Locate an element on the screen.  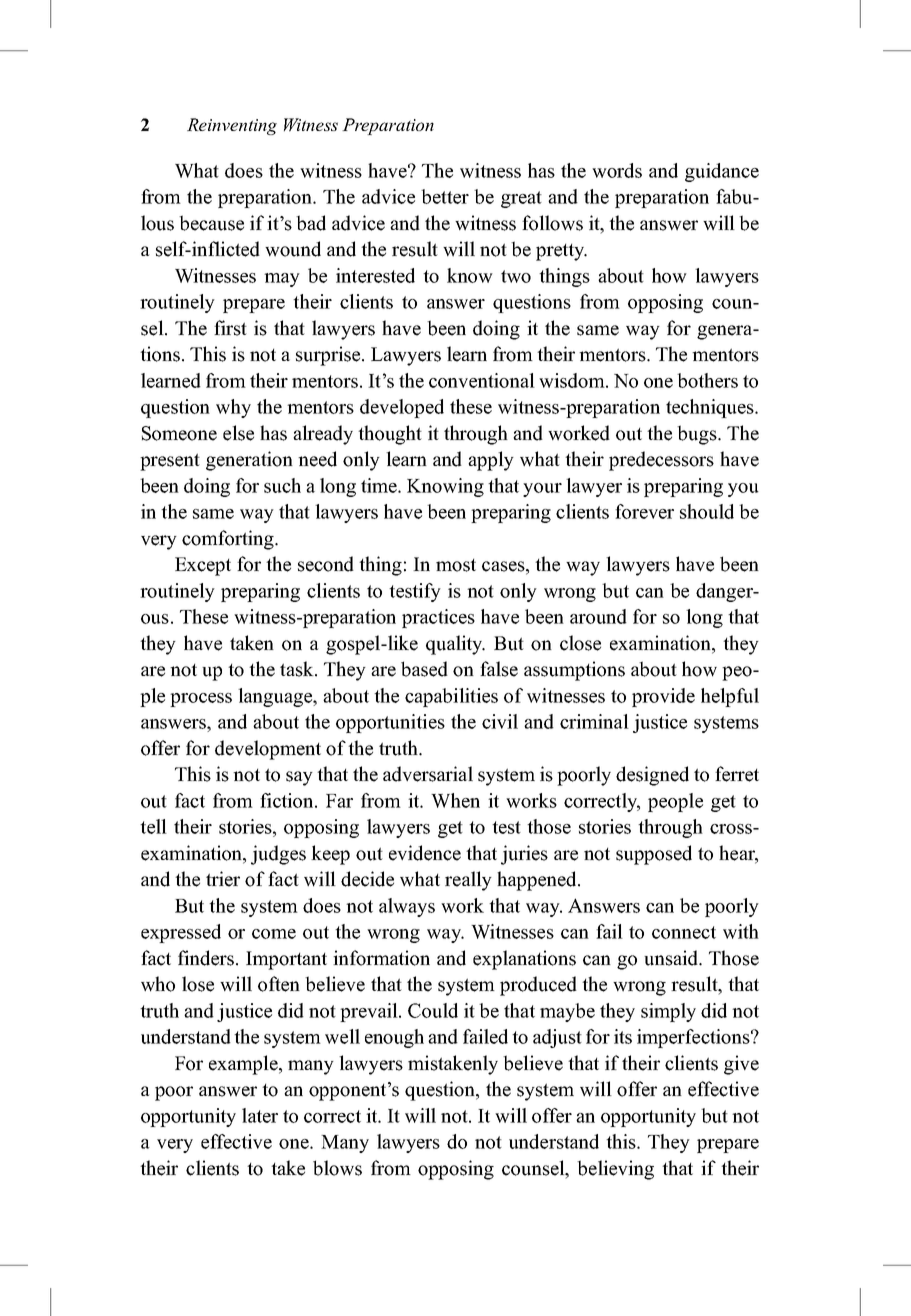
When is located at coordinates (455, 800).
